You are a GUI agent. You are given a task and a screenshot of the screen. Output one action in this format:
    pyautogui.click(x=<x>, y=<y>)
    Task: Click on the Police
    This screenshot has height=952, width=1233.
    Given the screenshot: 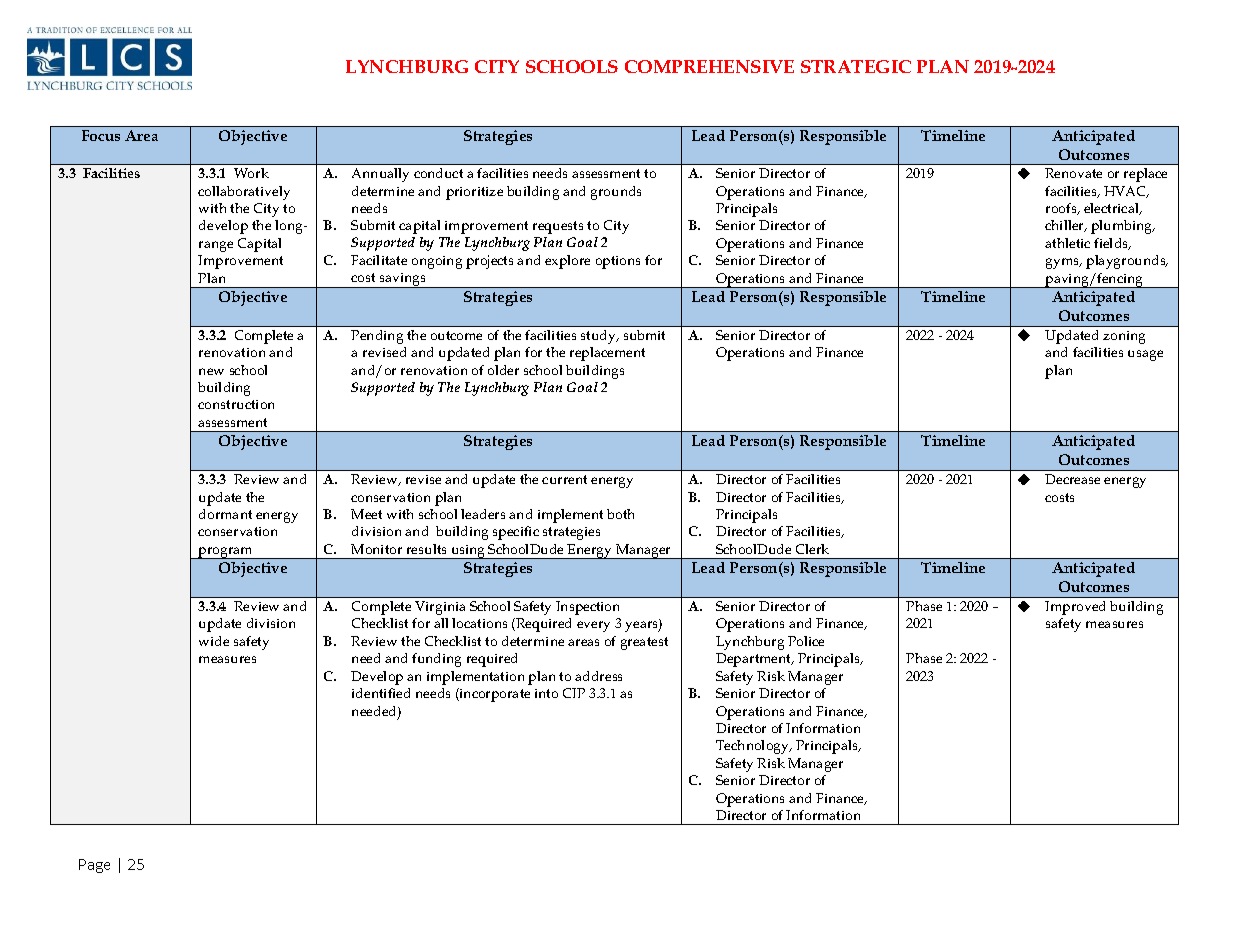 What is the action you would take?
    pyautogui.click(x=806, y=641)
